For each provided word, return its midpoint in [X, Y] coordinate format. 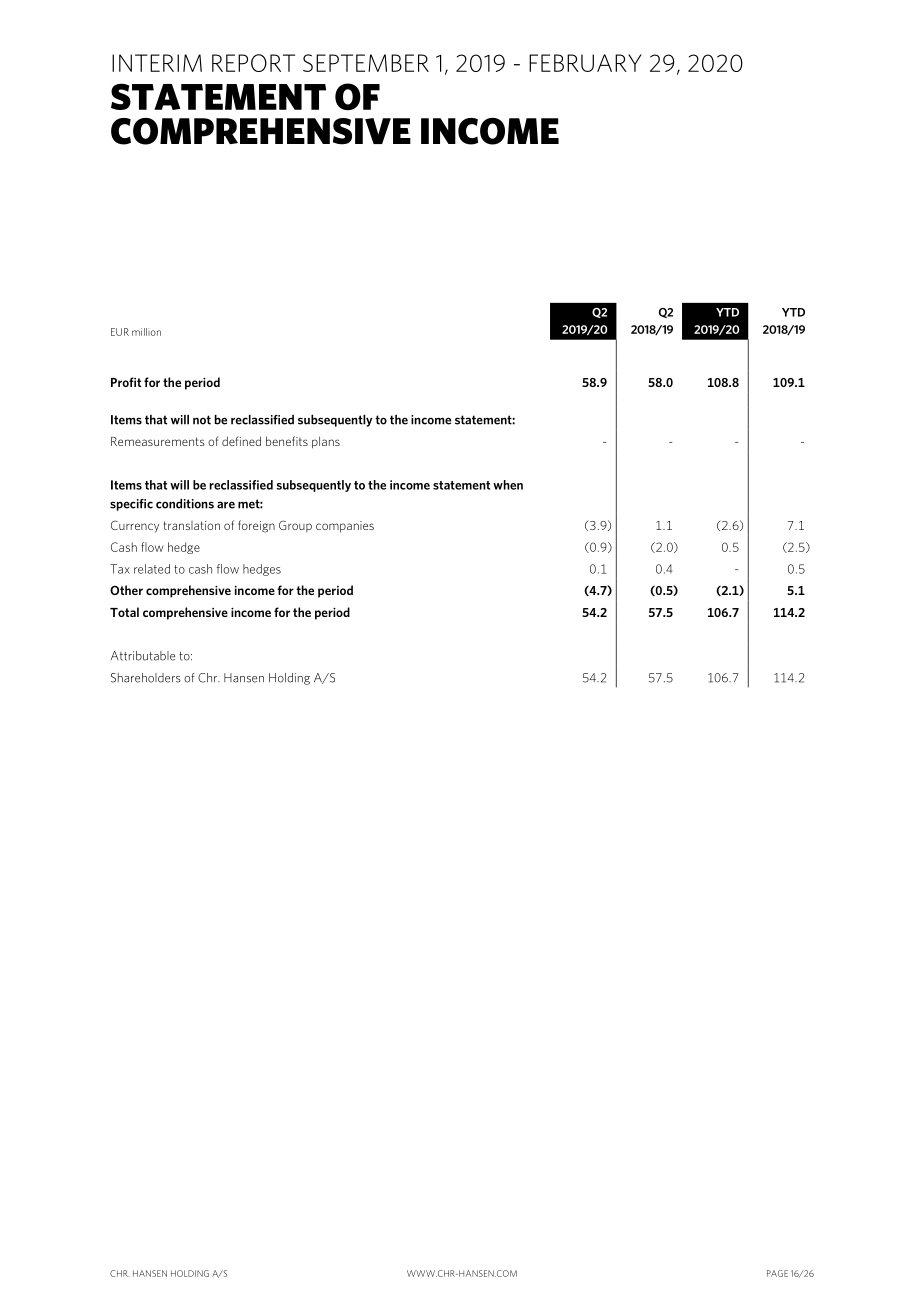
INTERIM [157, 63]
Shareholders [146, 678]
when [508, 485]
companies [345, 527]
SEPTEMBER [366, 63]
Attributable [143, 656]
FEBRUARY [585, 63]
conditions [185, 503]
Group [295, 526]
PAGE [777, 1273]
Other [126, 590]
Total [124, 612]
